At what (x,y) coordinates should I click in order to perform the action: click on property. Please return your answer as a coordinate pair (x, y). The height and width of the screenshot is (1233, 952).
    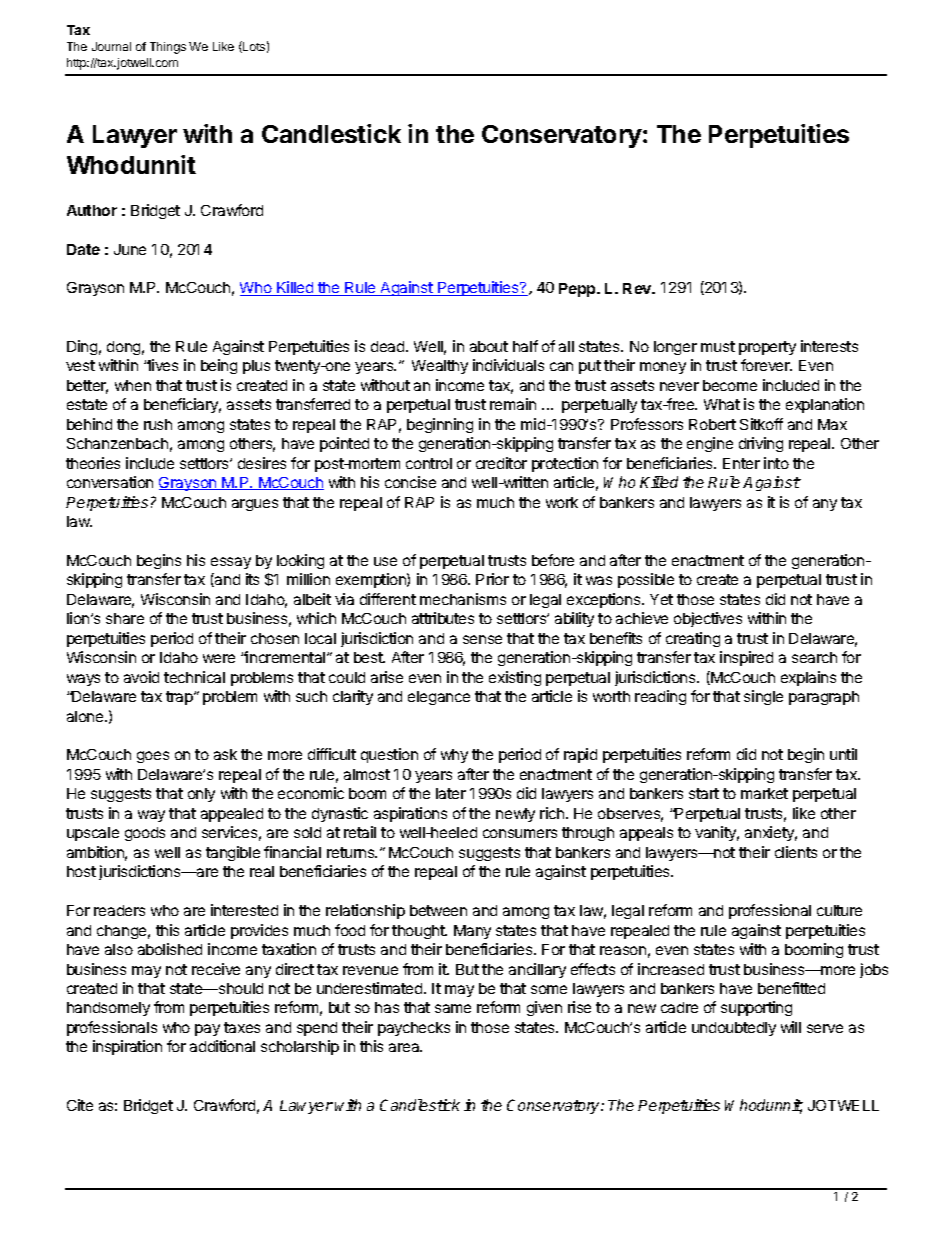
    Looking at the image, I should click on (767, 348).
